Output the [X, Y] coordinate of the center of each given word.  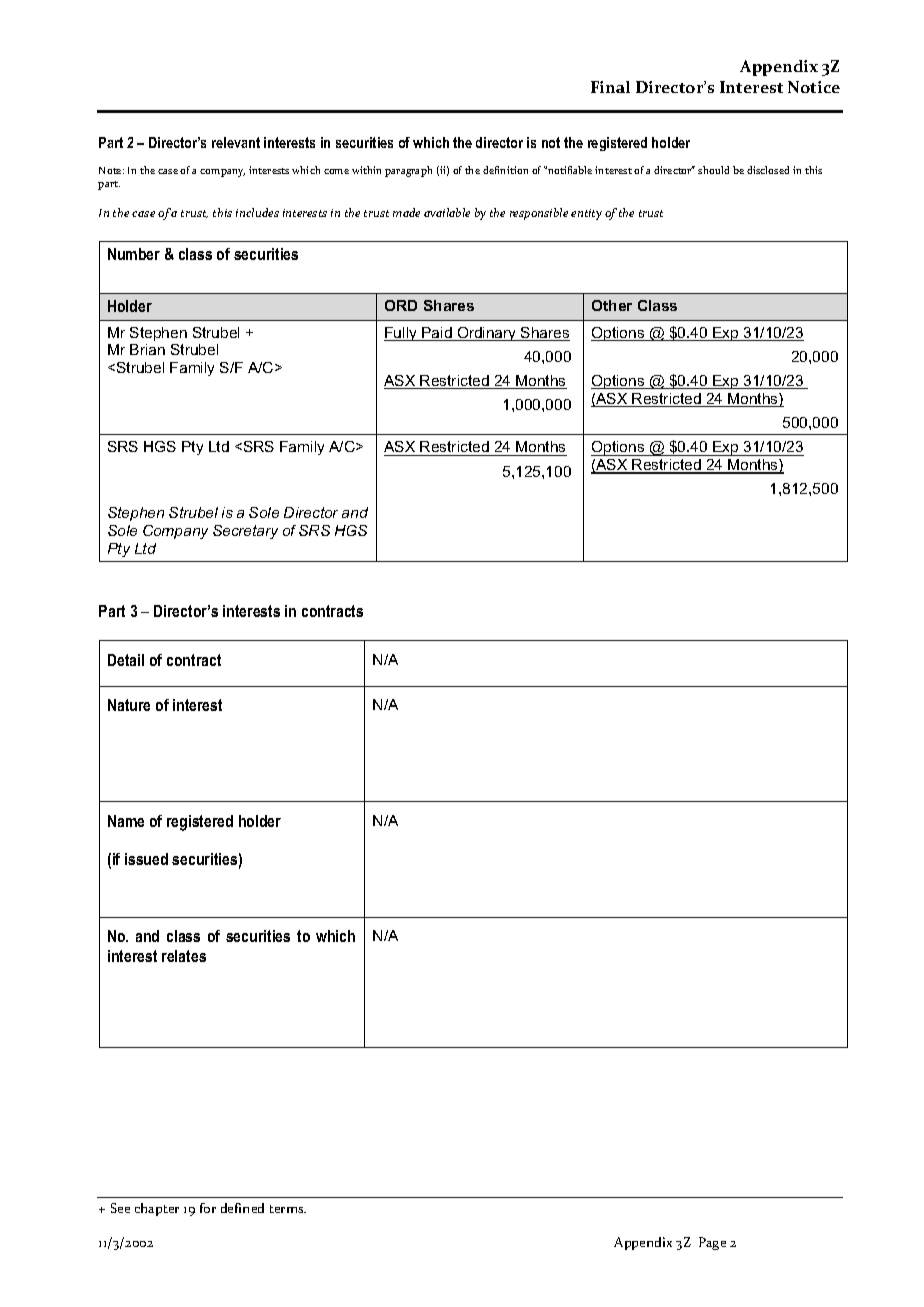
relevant [236, 142]
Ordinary [487, 334]
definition [505, 170]
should [713, 170]
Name [126, 821]
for [208, 1208]
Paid [437, 334]
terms [288, 1209]
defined [242, 1208]
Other [612, 305]
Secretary [245, 532]
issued [146, 859]
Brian [147, 349]
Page [712, 1243]
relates [184, 956]
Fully [402, 334]
